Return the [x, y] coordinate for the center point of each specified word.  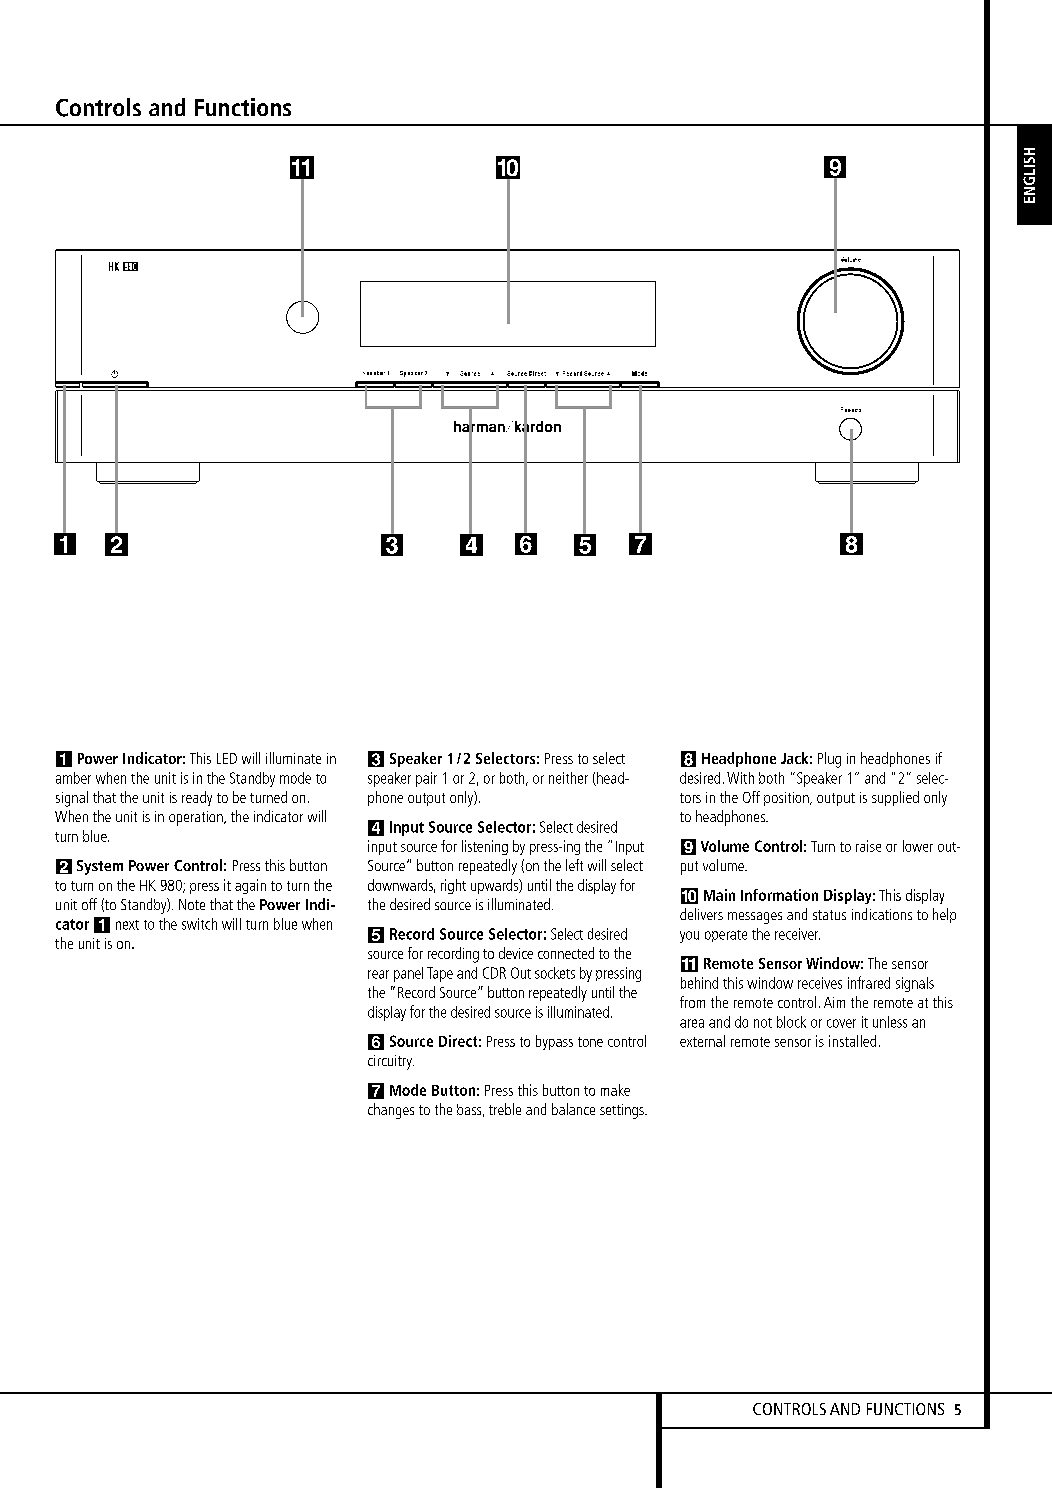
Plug [829, 760]
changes [391, 1111]
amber [73, 778]
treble [505, 1109]
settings [623, 1111]
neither [568, 778]
